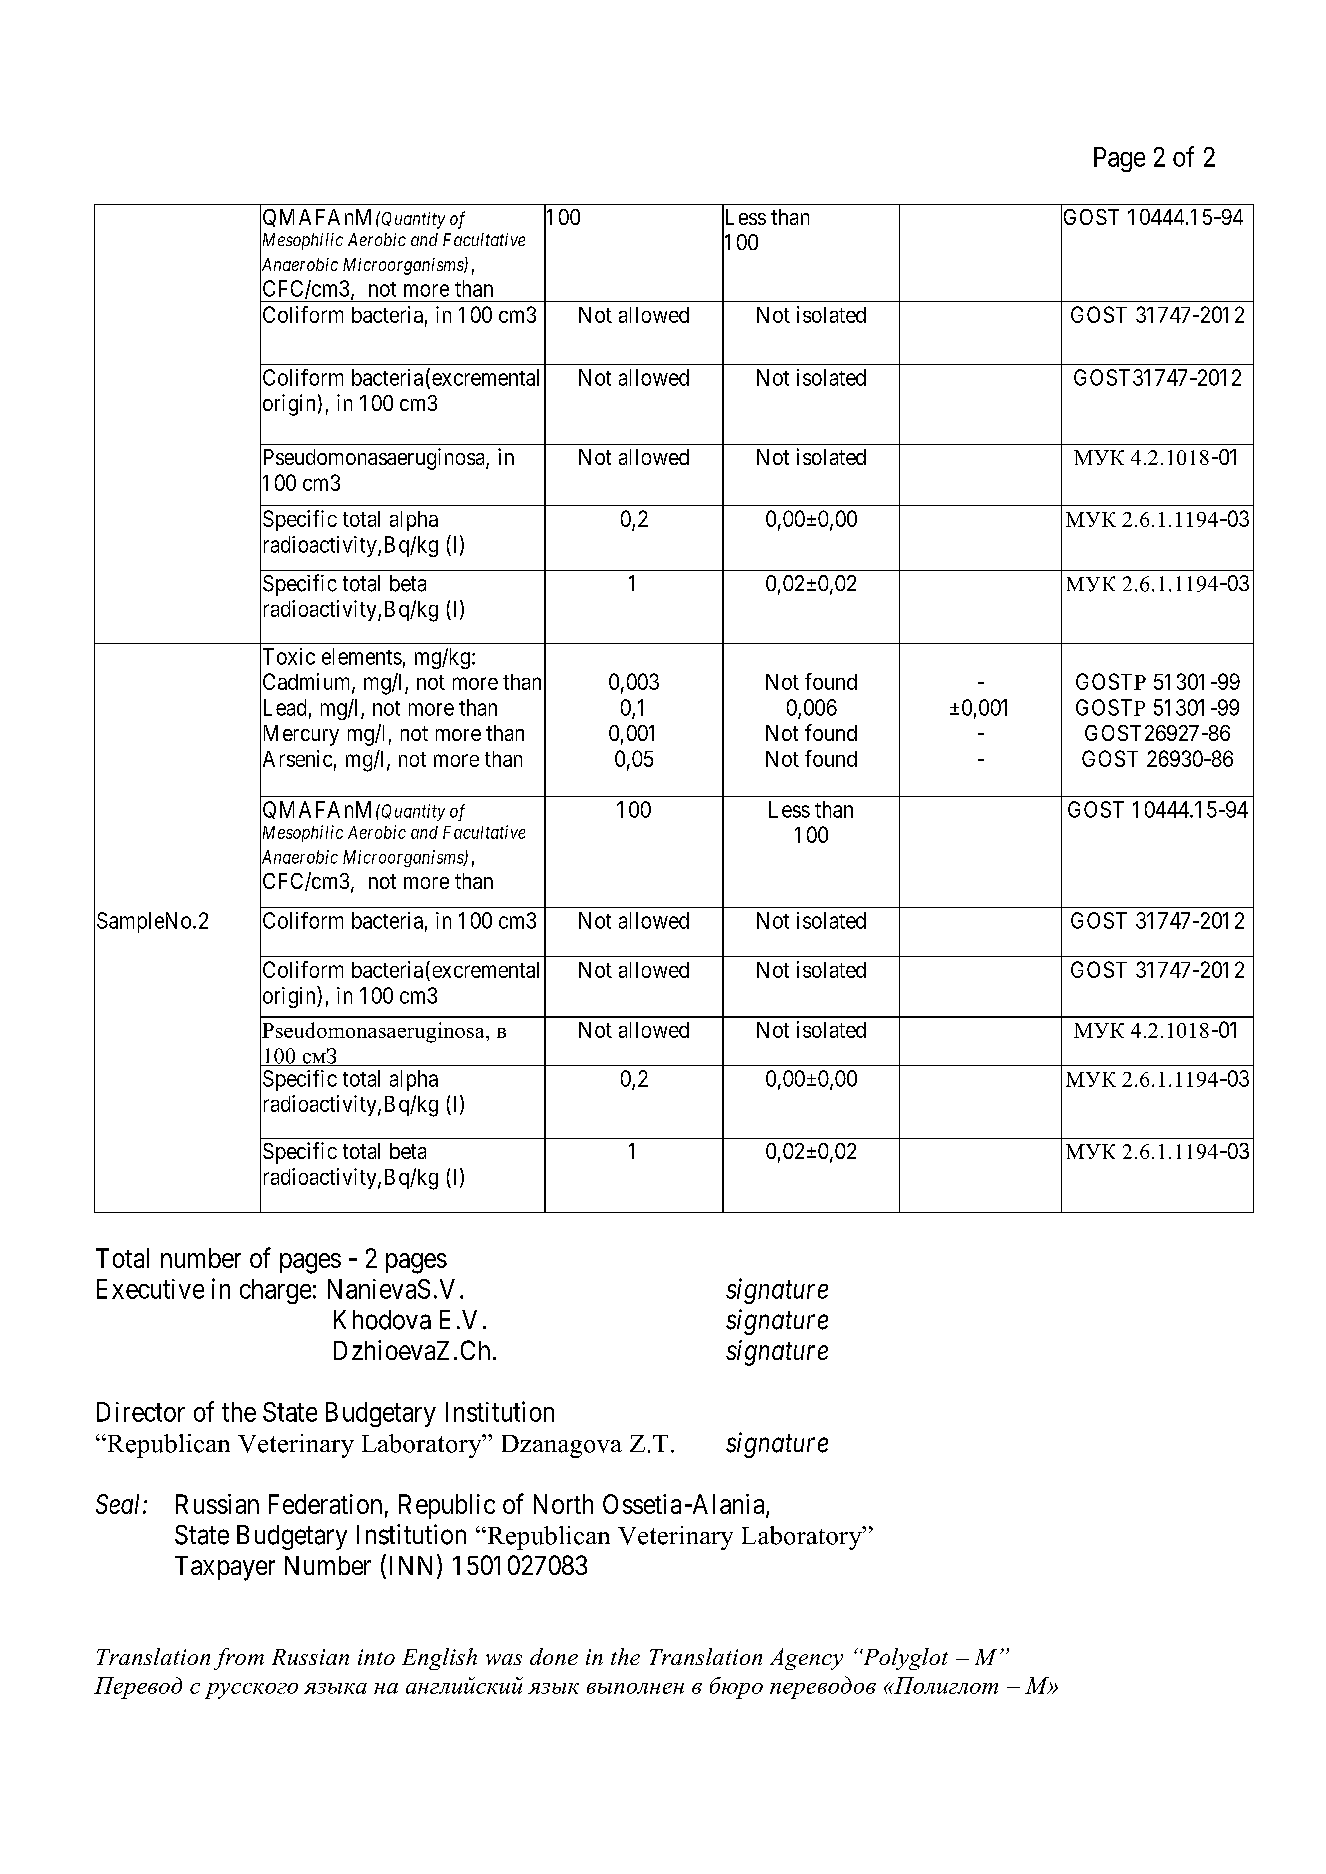  Describe the element at coordinates (239, 1659) in the page. I see `from` at that location.
